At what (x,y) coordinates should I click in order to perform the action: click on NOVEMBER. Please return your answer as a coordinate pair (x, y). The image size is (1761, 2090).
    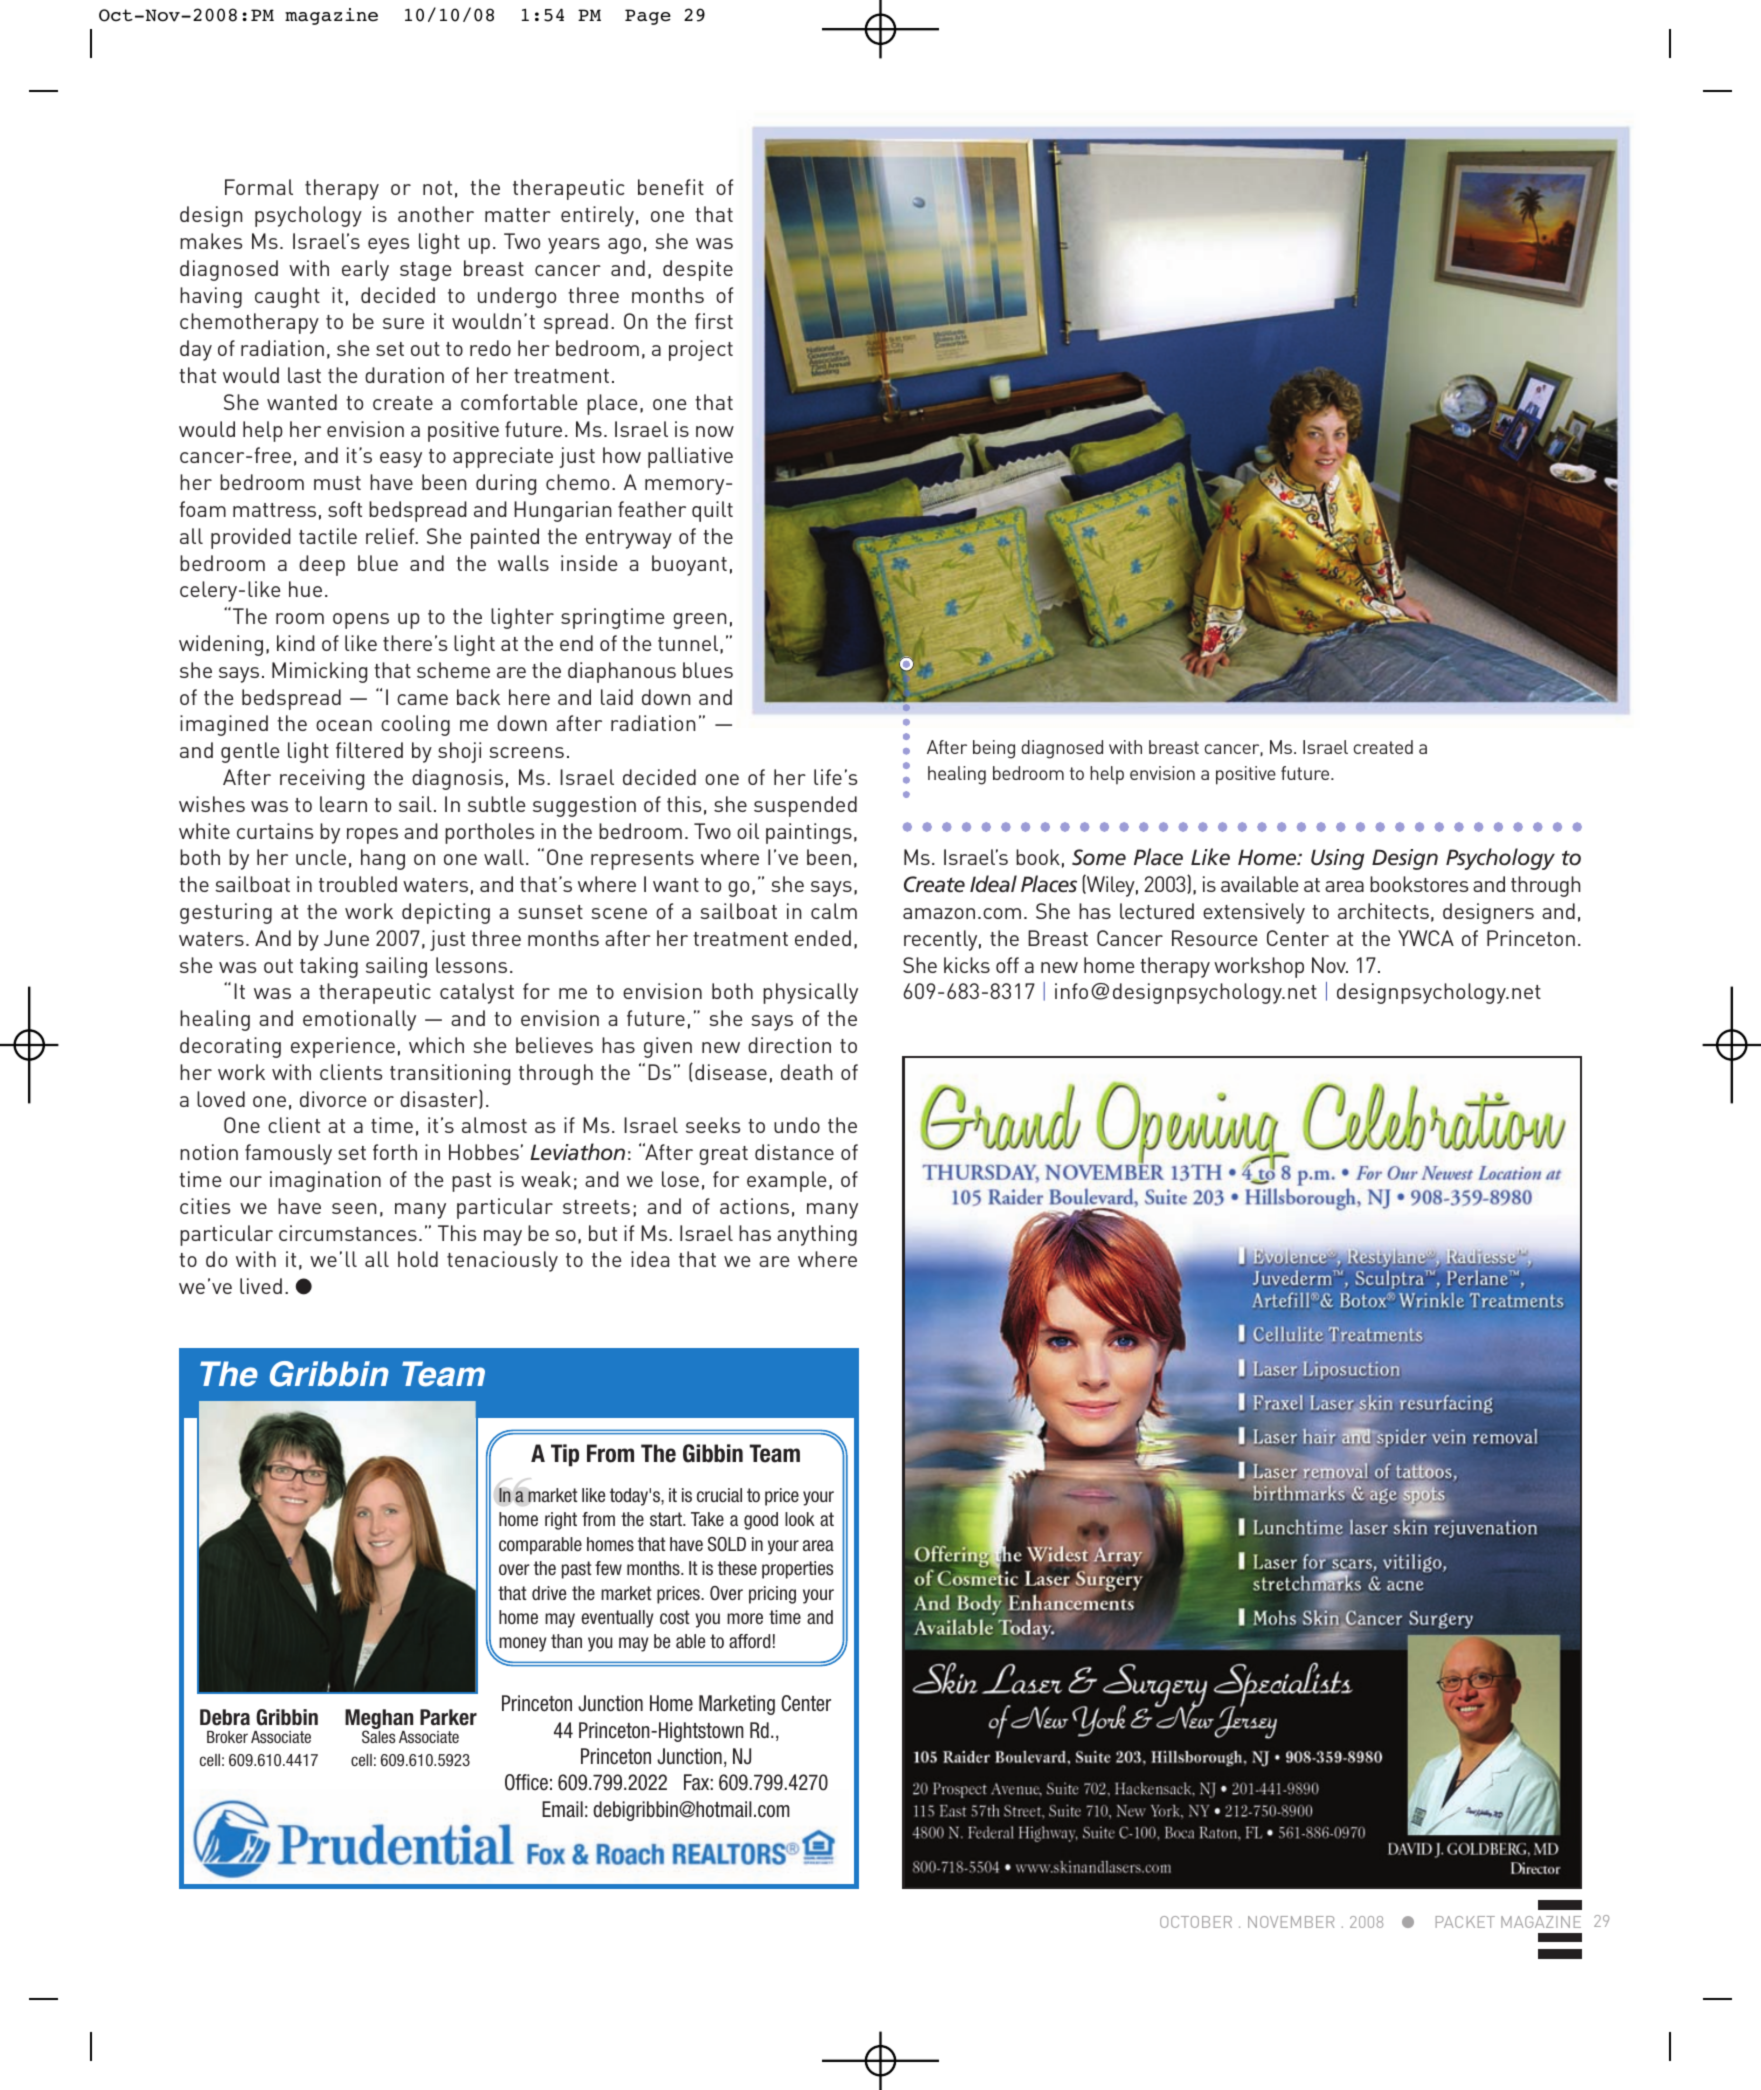
    Looking at the image, I should click on (1291, 1922).
